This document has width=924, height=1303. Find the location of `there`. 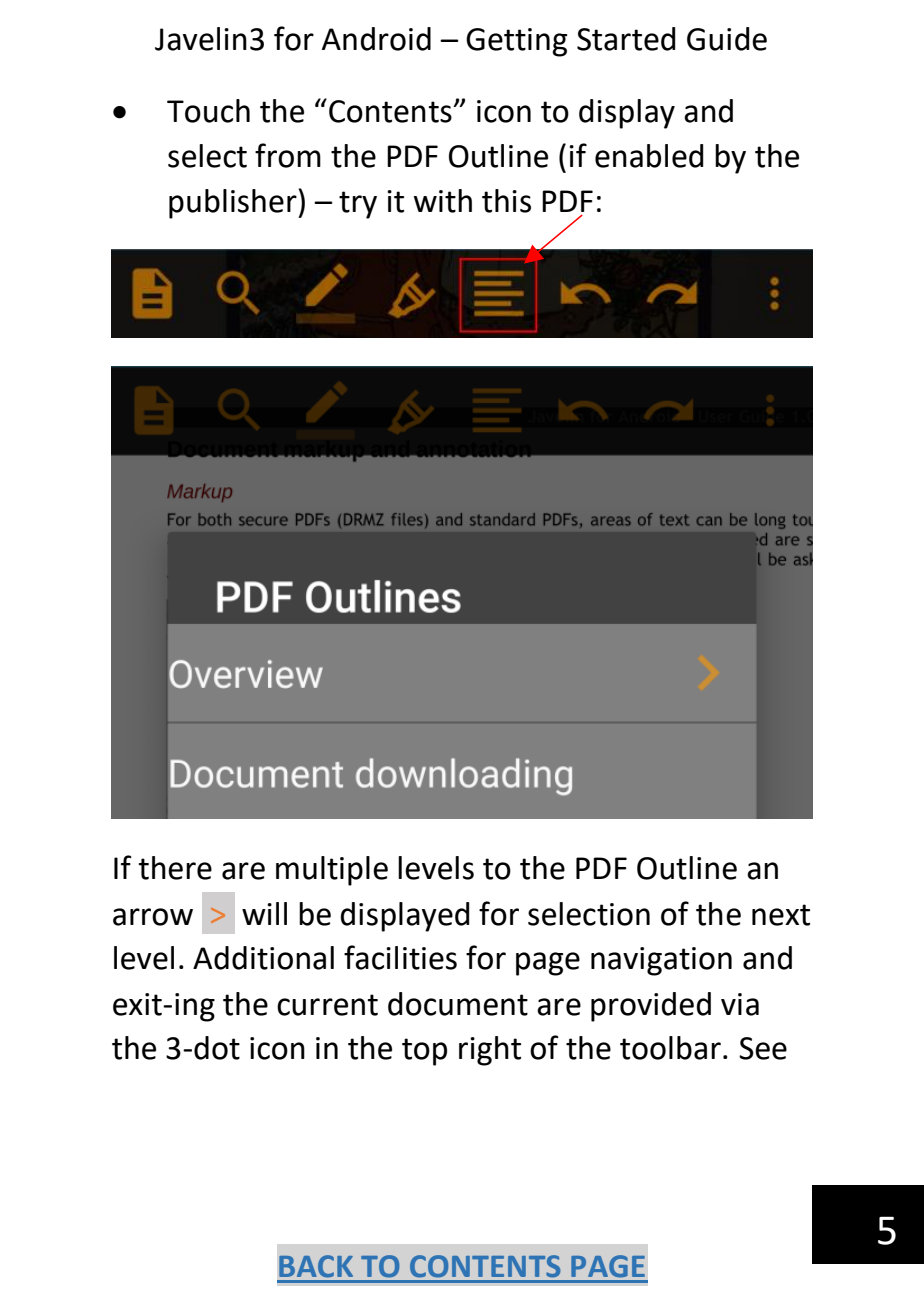

there is located at coordinates (175, 868).
